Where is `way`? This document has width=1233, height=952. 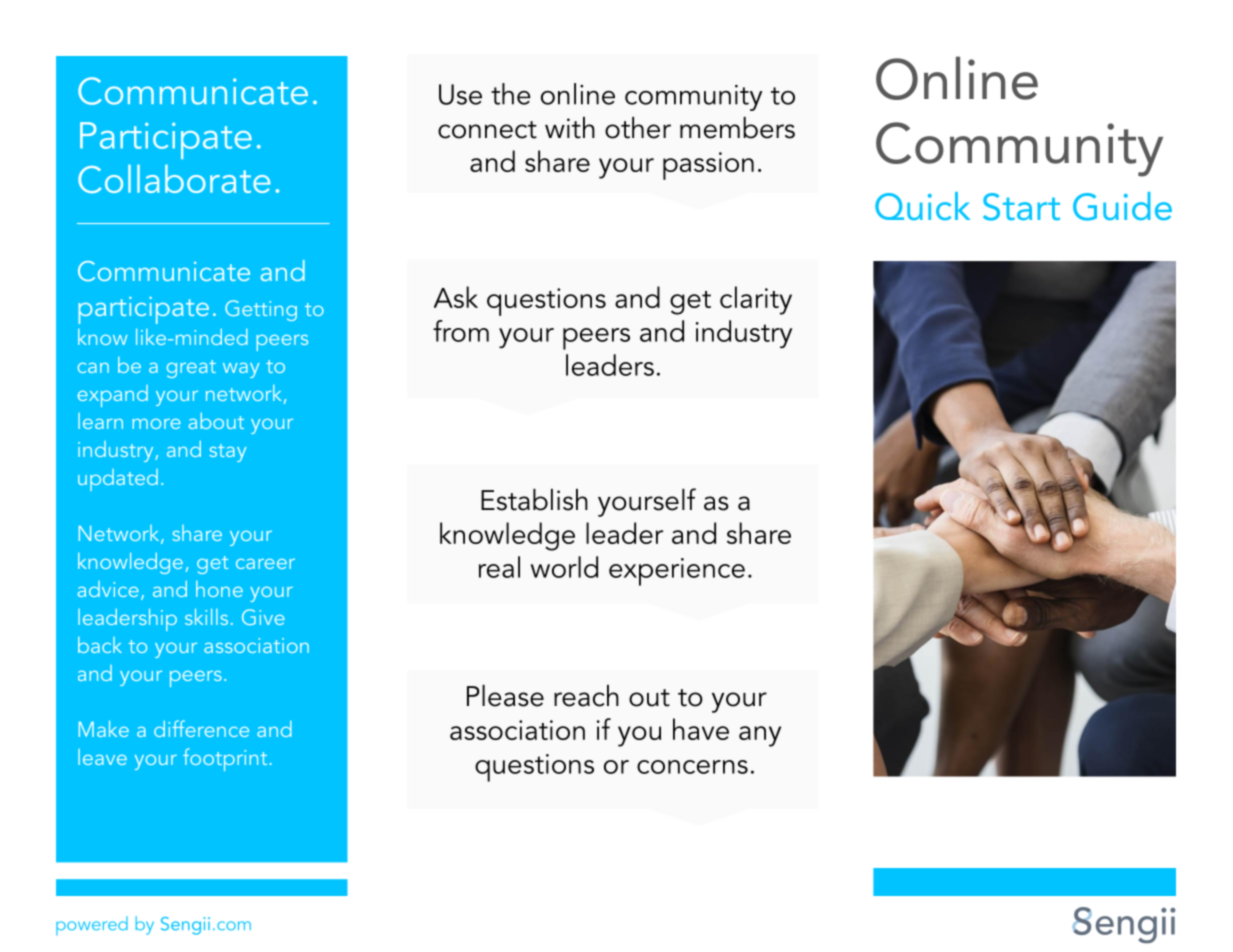
way is located at coordinates (241, 370).
